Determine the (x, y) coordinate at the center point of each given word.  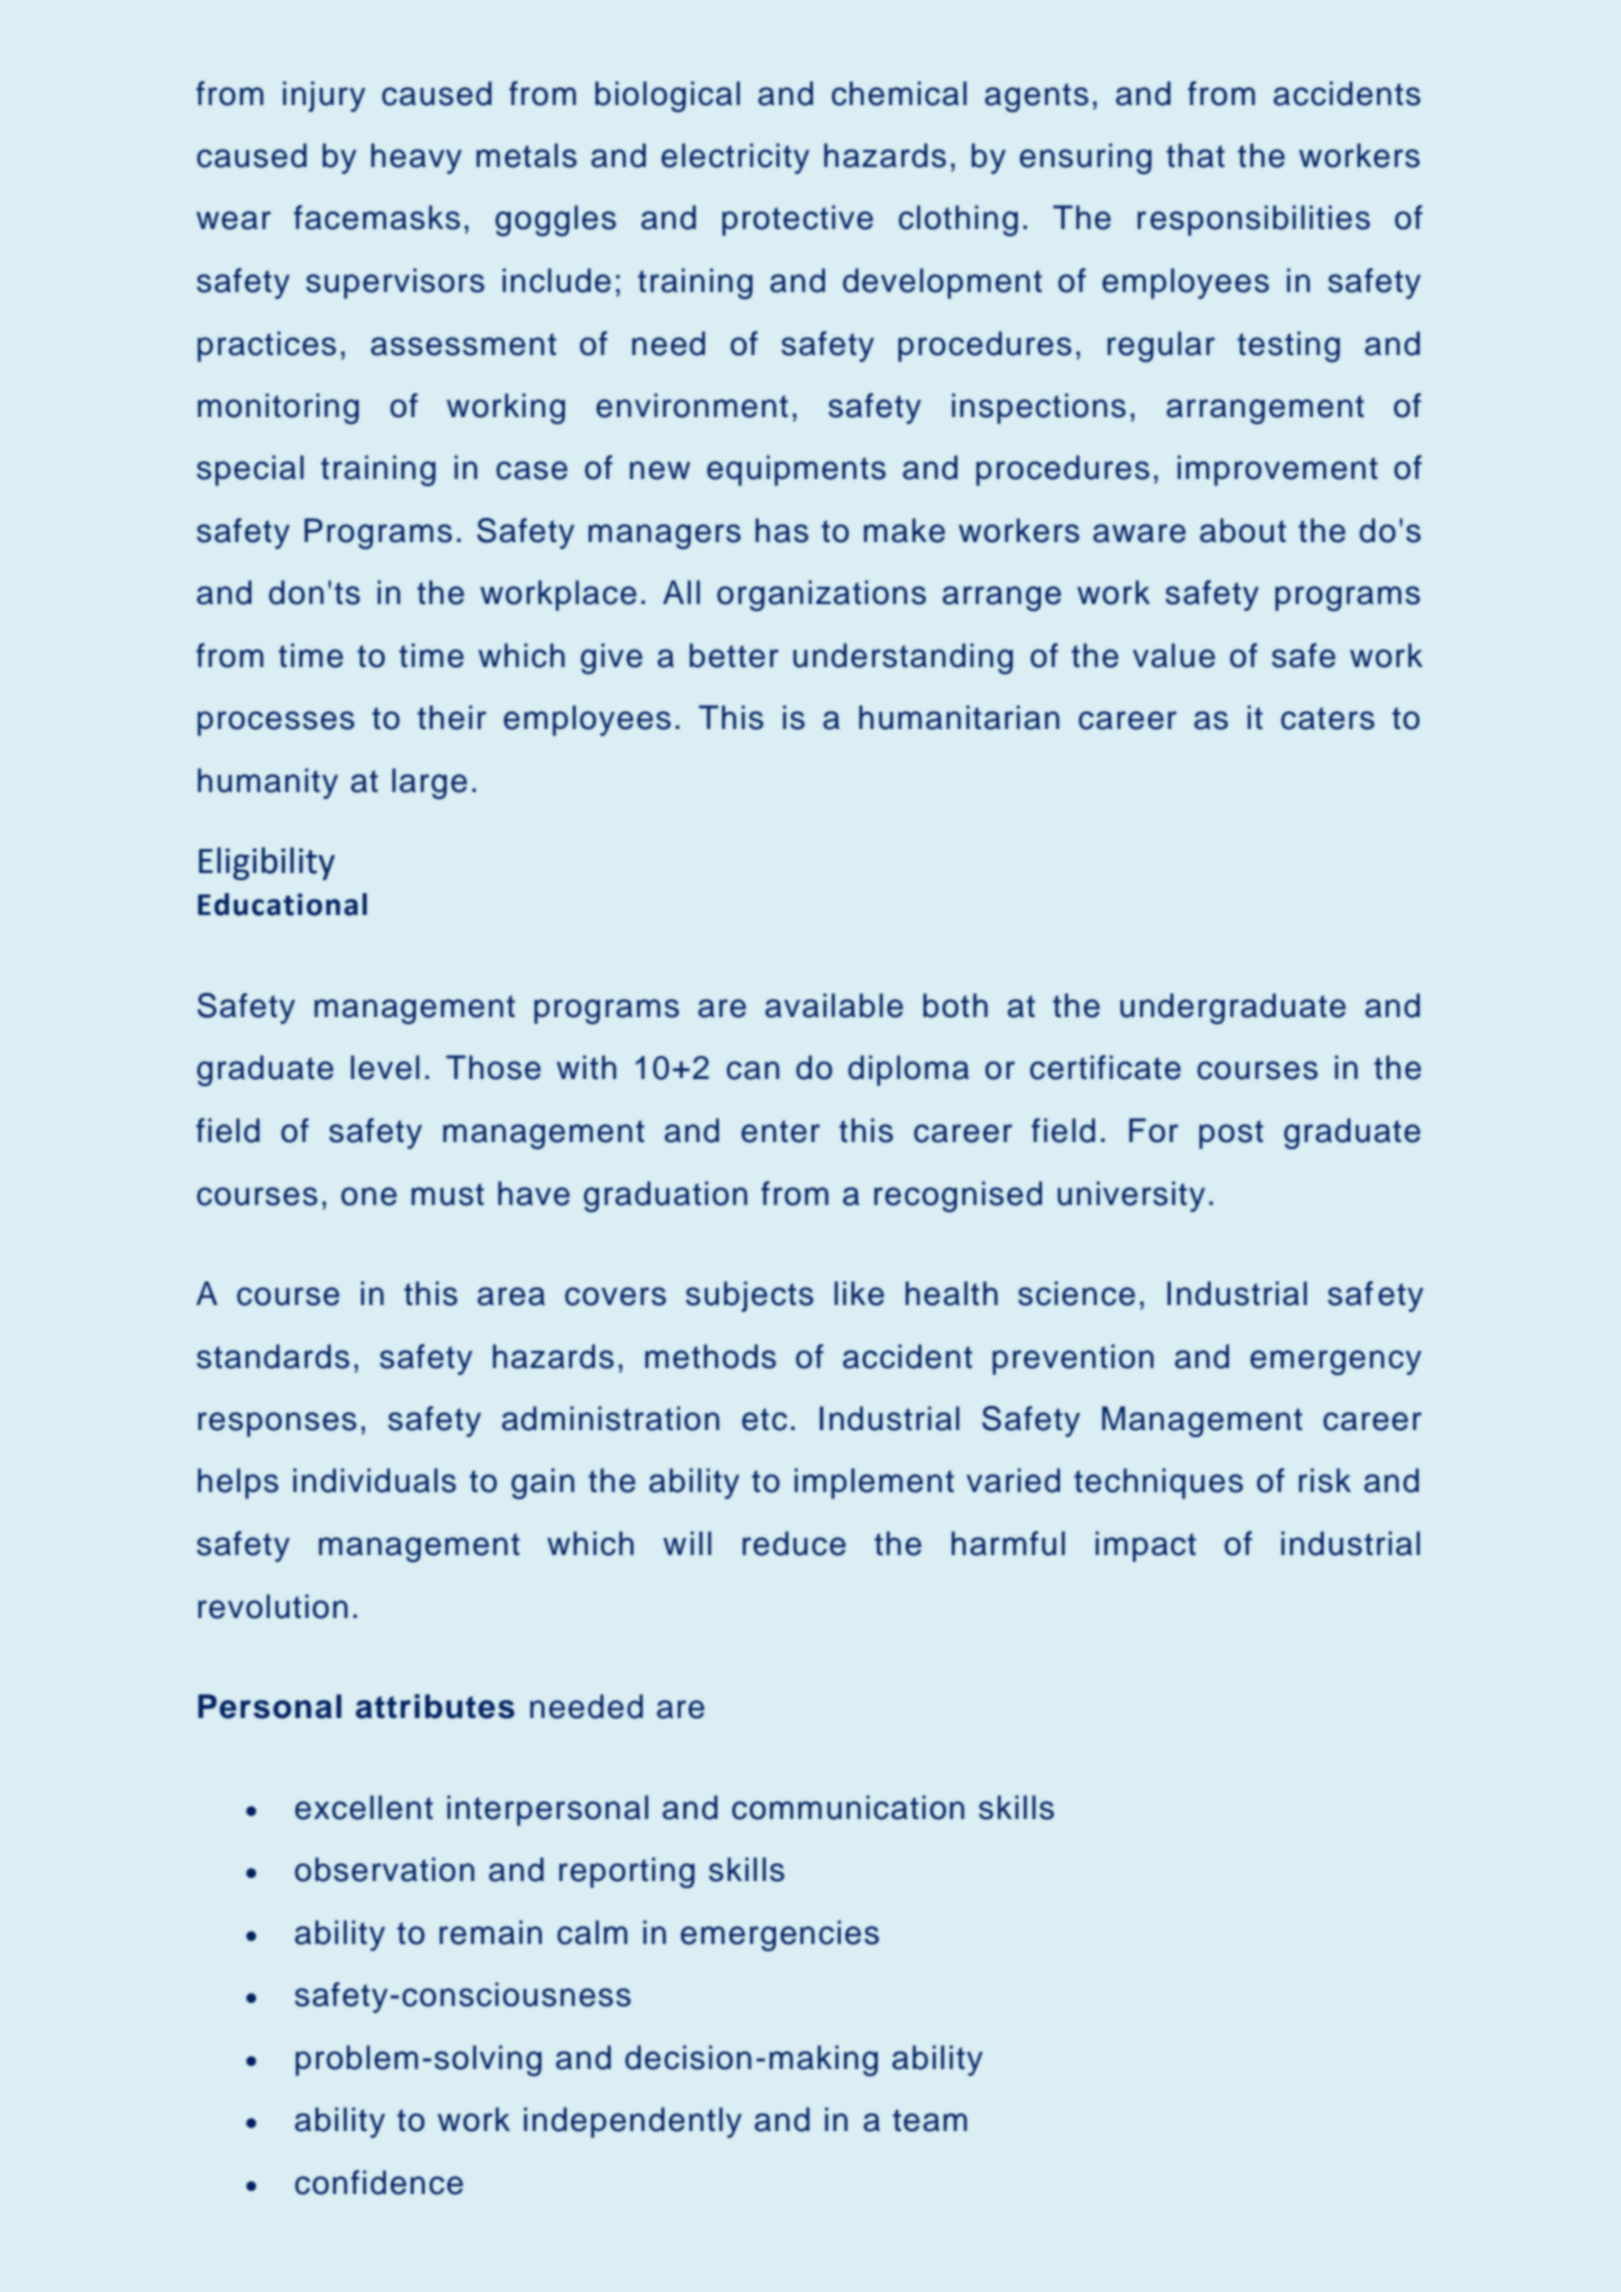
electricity (735, 158)
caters (1327, 718)
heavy (416, 158)
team (930, 2120)
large (429, 783)
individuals (374, 1480)
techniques (1158, 1483)
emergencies (780, 1935)
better (734, 655)
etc (764, 1419)
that (1195, 155)
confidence (379, 2182)
